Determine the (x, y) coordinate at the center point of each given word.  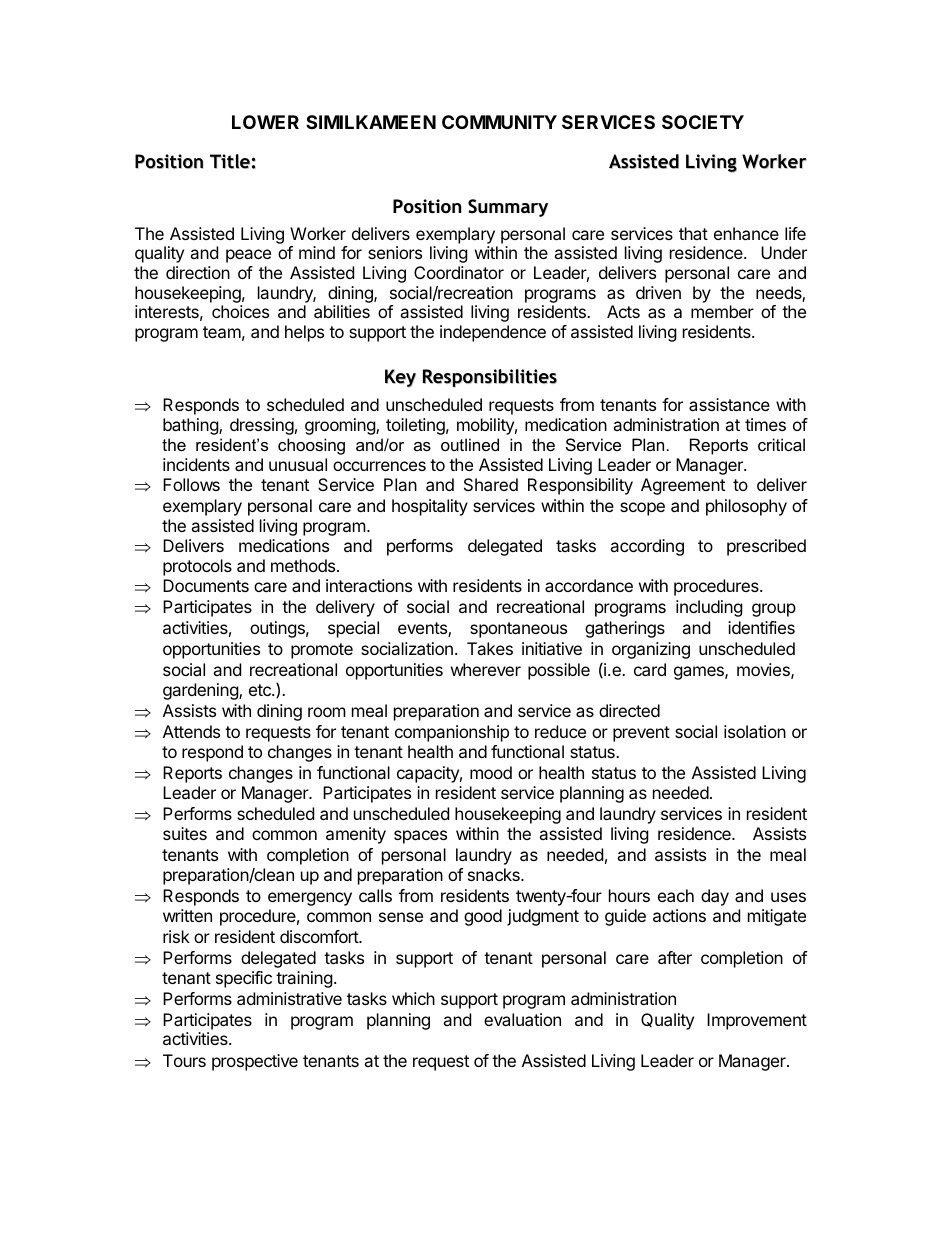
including (709, 608)
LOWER (265, 122)
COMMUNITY (499, 122)
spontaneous (518, 630)
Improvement (757, 1021)
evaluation (522, 1019)
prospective (255, 1062)
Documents (206, 585)
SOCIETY (703, 122)
